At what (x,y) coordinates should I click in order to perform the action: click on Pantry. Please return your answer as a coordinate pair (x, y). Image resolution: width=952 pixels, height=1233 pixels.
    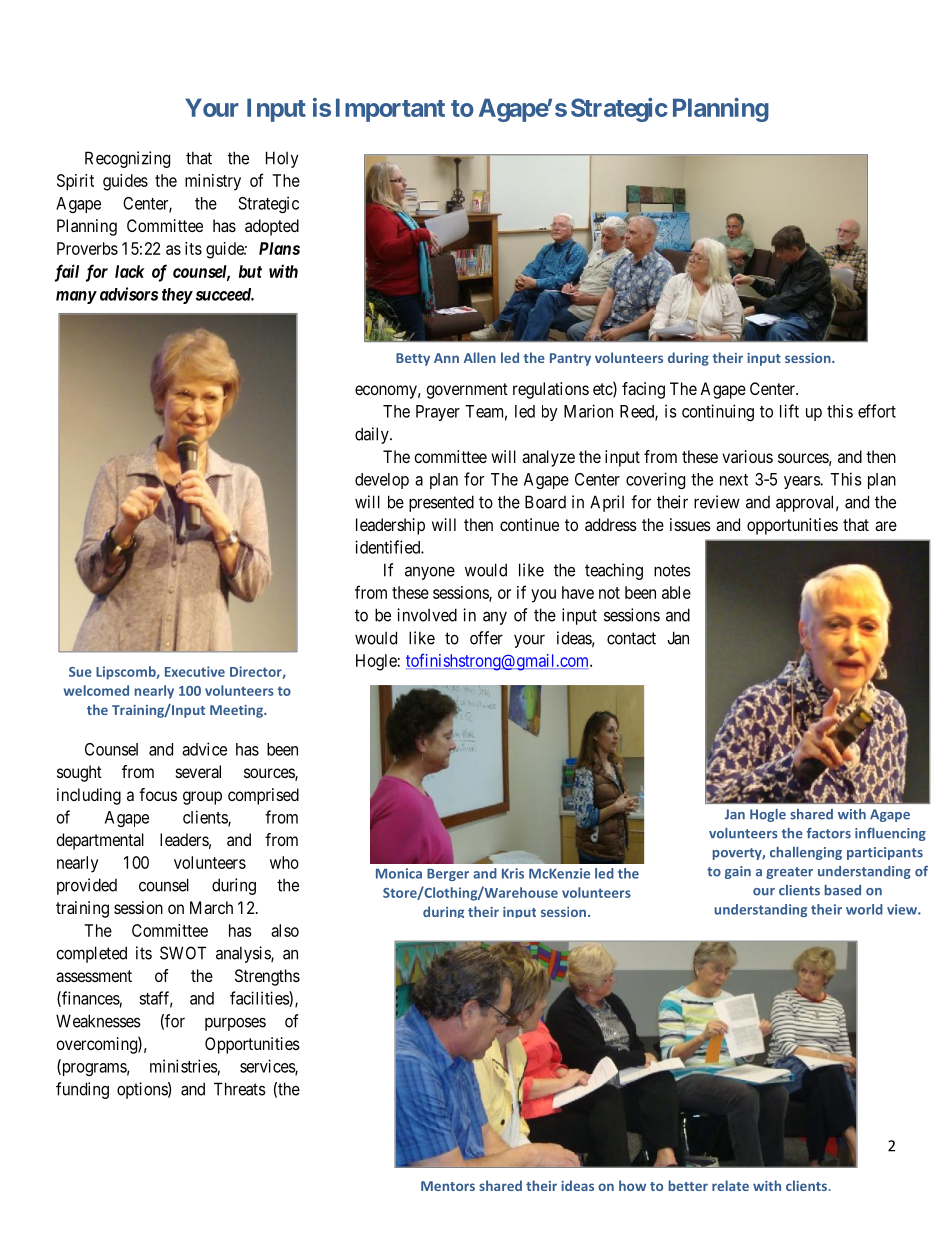
    Looking at the image, I should click on (570, 359).
